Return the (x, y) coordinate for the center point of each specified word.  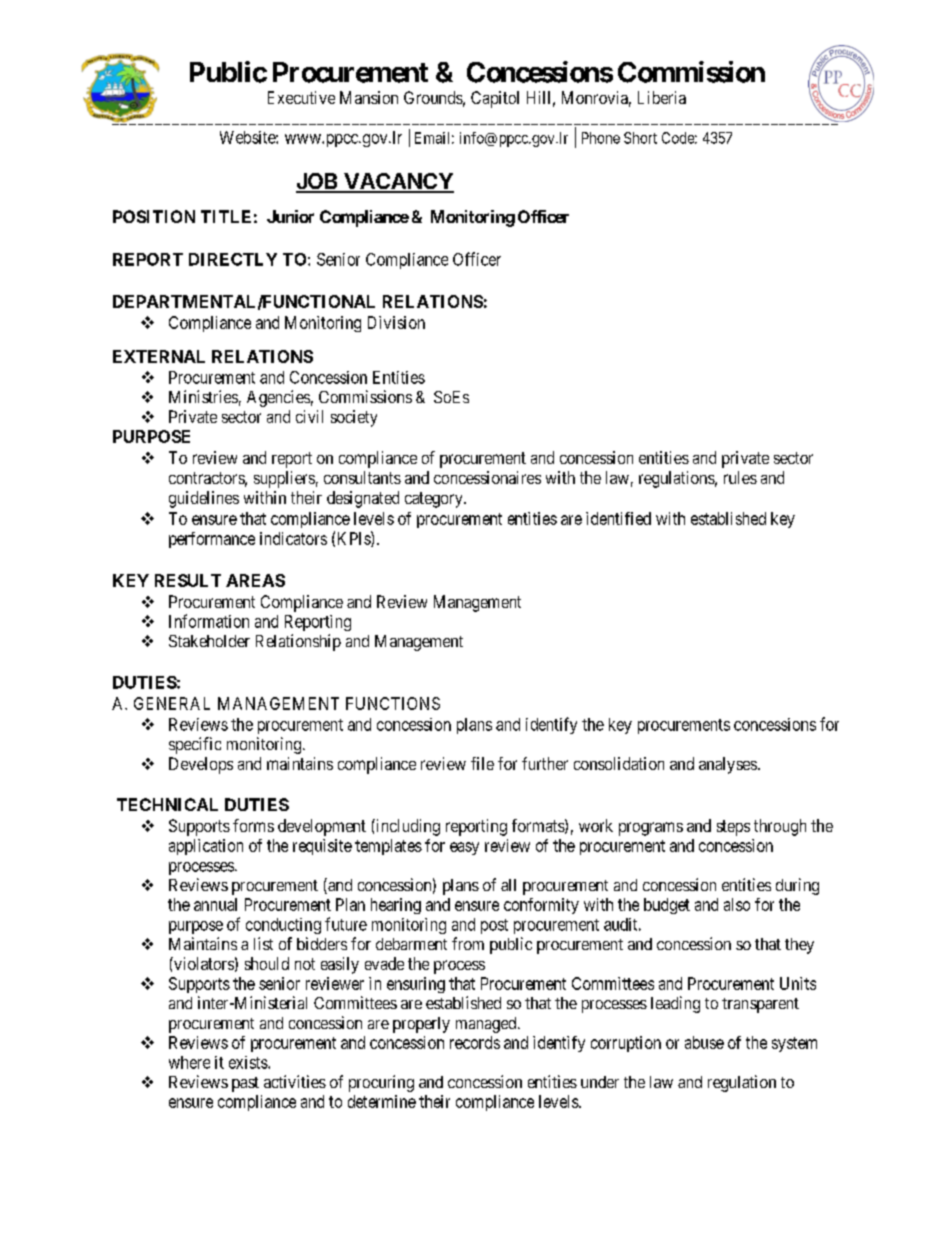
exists (249, 1062)
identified (618, 518)
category (435, 500)
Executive (301, 97)
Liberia (662, 97)
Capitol (495, 99)
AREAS (255, 580)
